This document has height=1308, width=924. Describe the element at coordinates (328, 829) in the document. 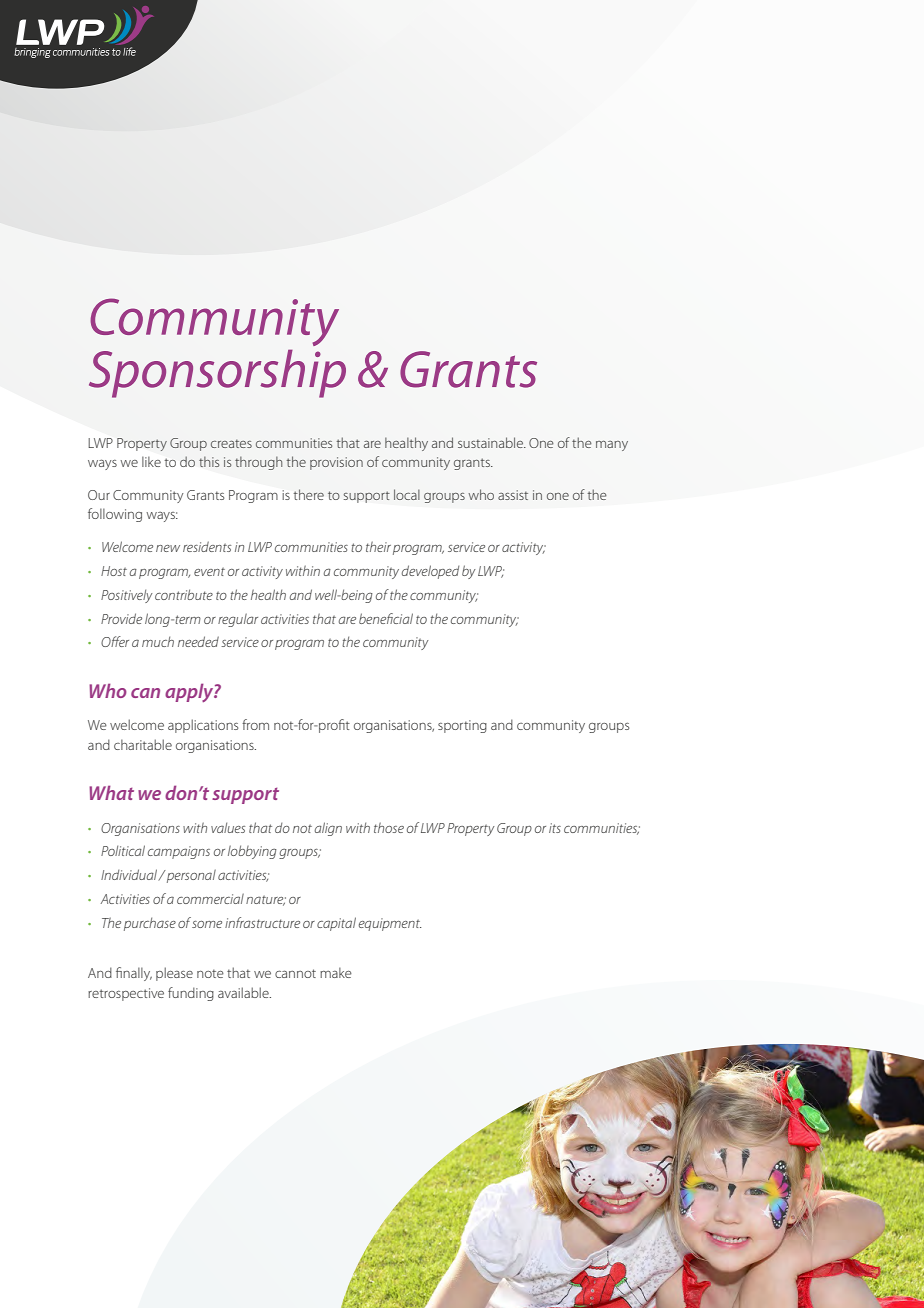

I see `align` at that location.
